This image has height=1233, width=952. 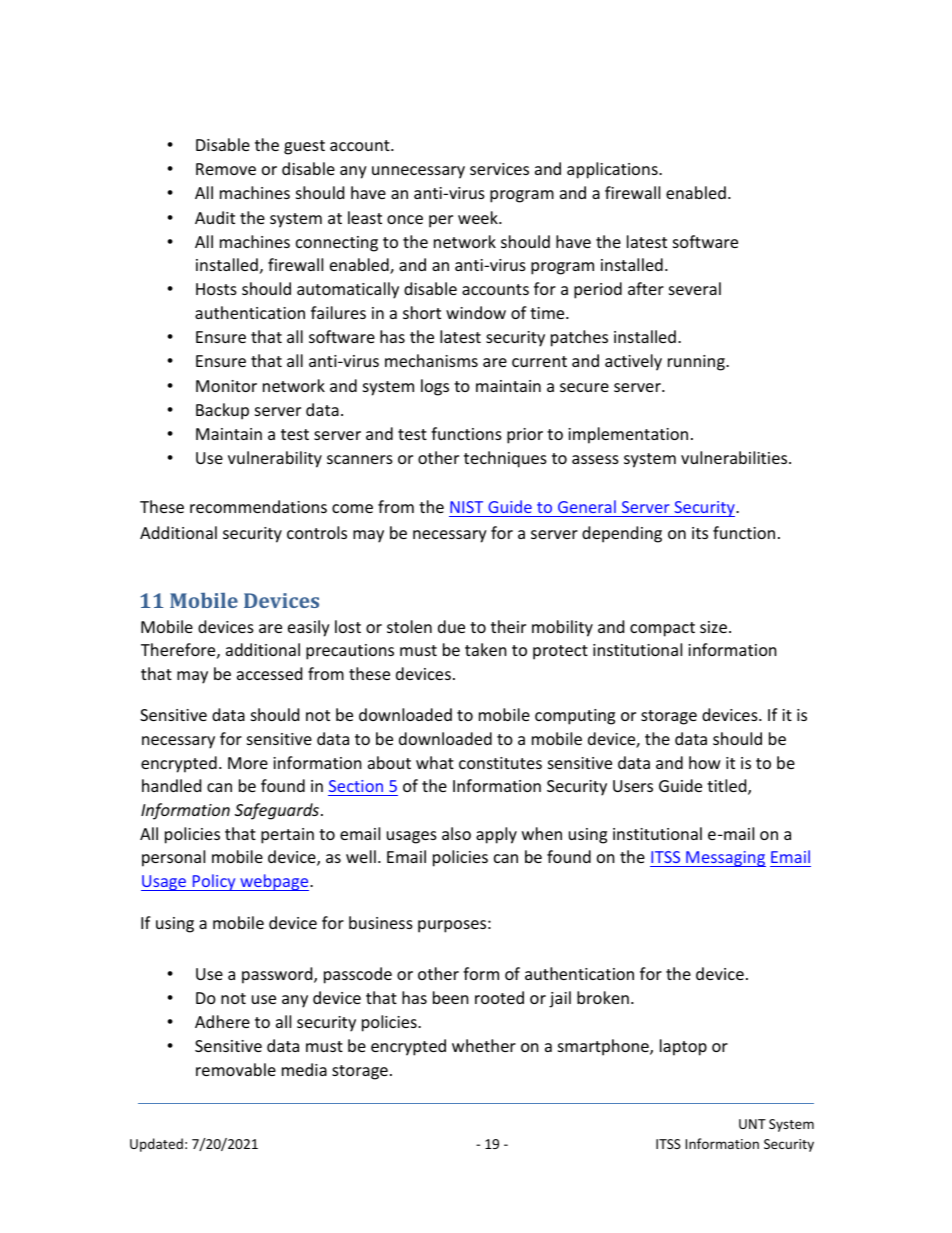 What do you see at coordinates (683, 1047) in the image?
I see `laptop` at bounding box center [683, 1047].
